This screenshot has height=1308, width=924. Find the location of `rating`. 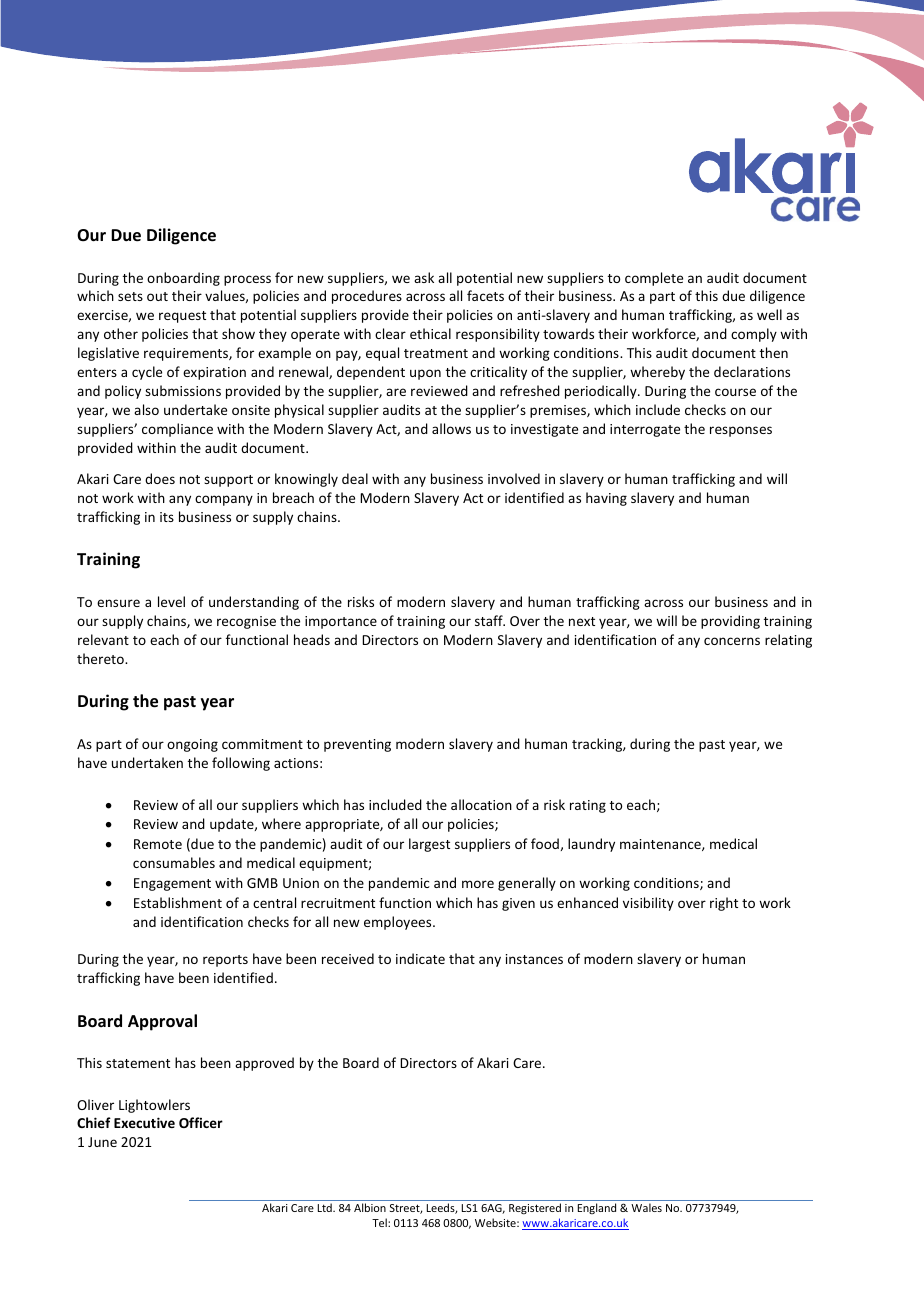

rating is located at coordinates (588, 806).
